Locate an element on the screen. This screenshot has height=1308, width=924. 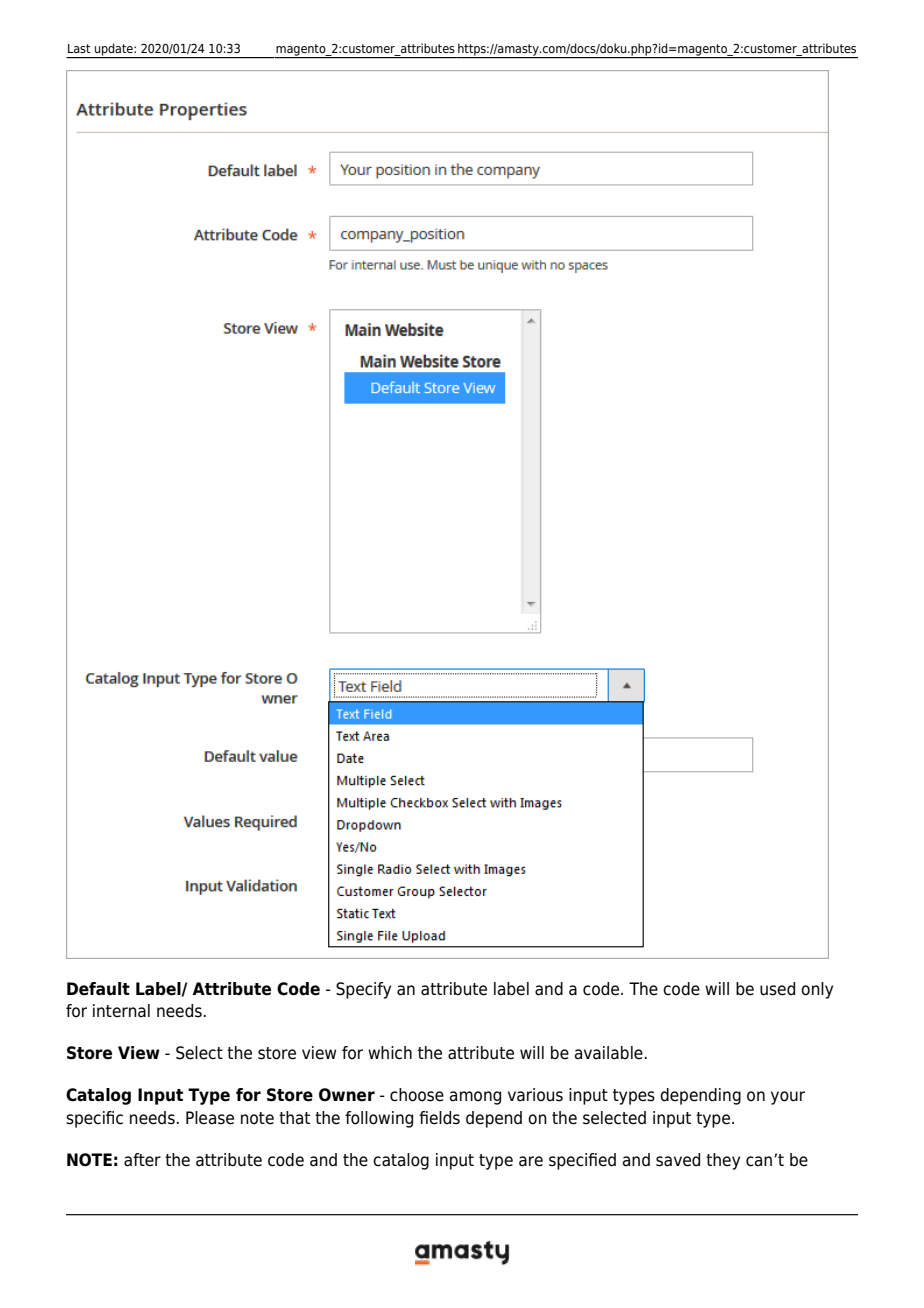
after is located at coordinates (142, 1160).
